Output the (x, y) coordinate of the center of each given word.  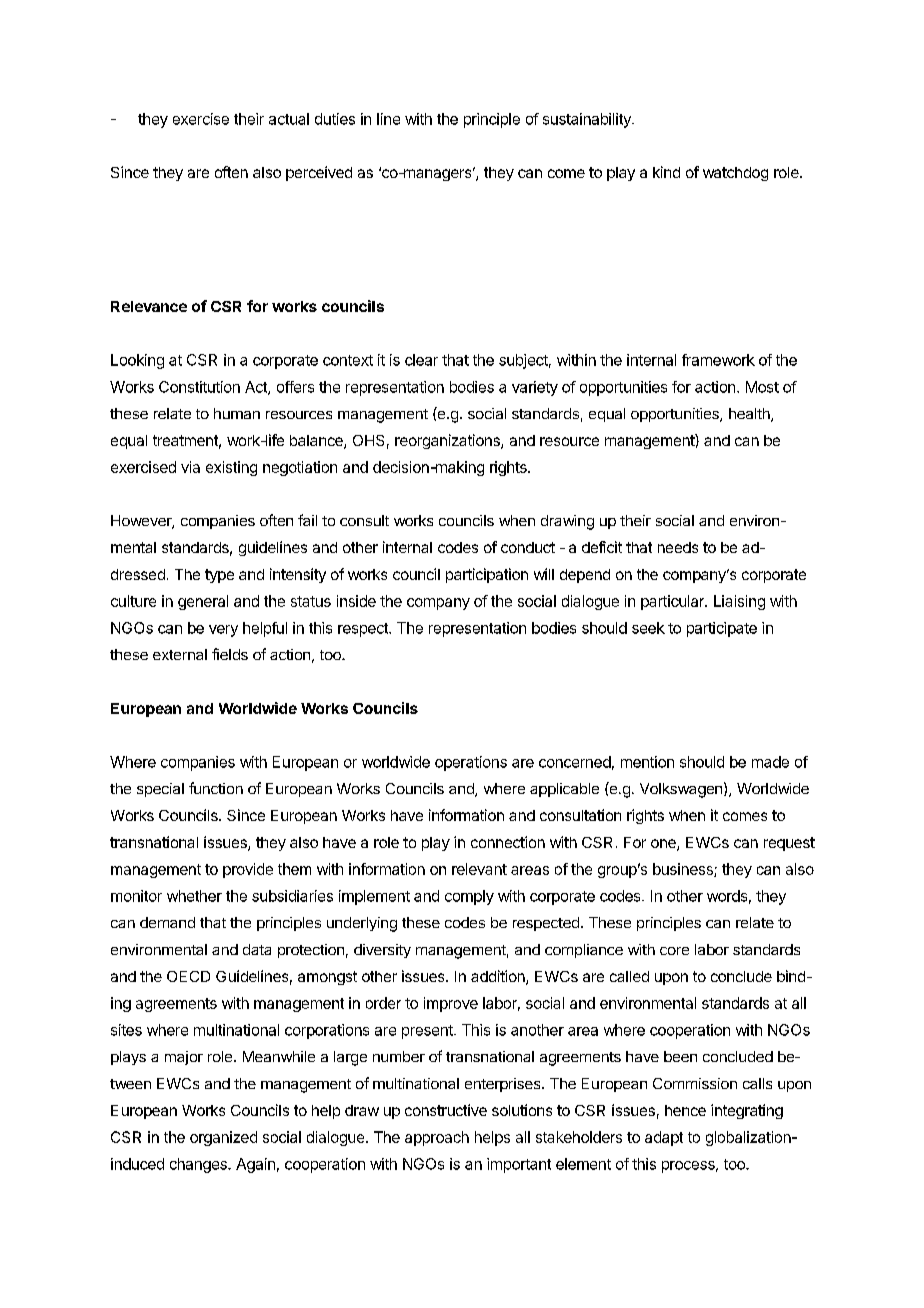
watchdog (735, 174)
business (684, 870)
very (223, 631)
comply (469, 897)
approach (437, 1138)
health (750, 415)
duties (335, 119)
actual (289, 119)
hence (685, 1110)
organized (223, 1138)
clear (421, 360)
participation (487, 575)
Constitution (199, 387)
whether (194, 896)
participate (722, 629)
